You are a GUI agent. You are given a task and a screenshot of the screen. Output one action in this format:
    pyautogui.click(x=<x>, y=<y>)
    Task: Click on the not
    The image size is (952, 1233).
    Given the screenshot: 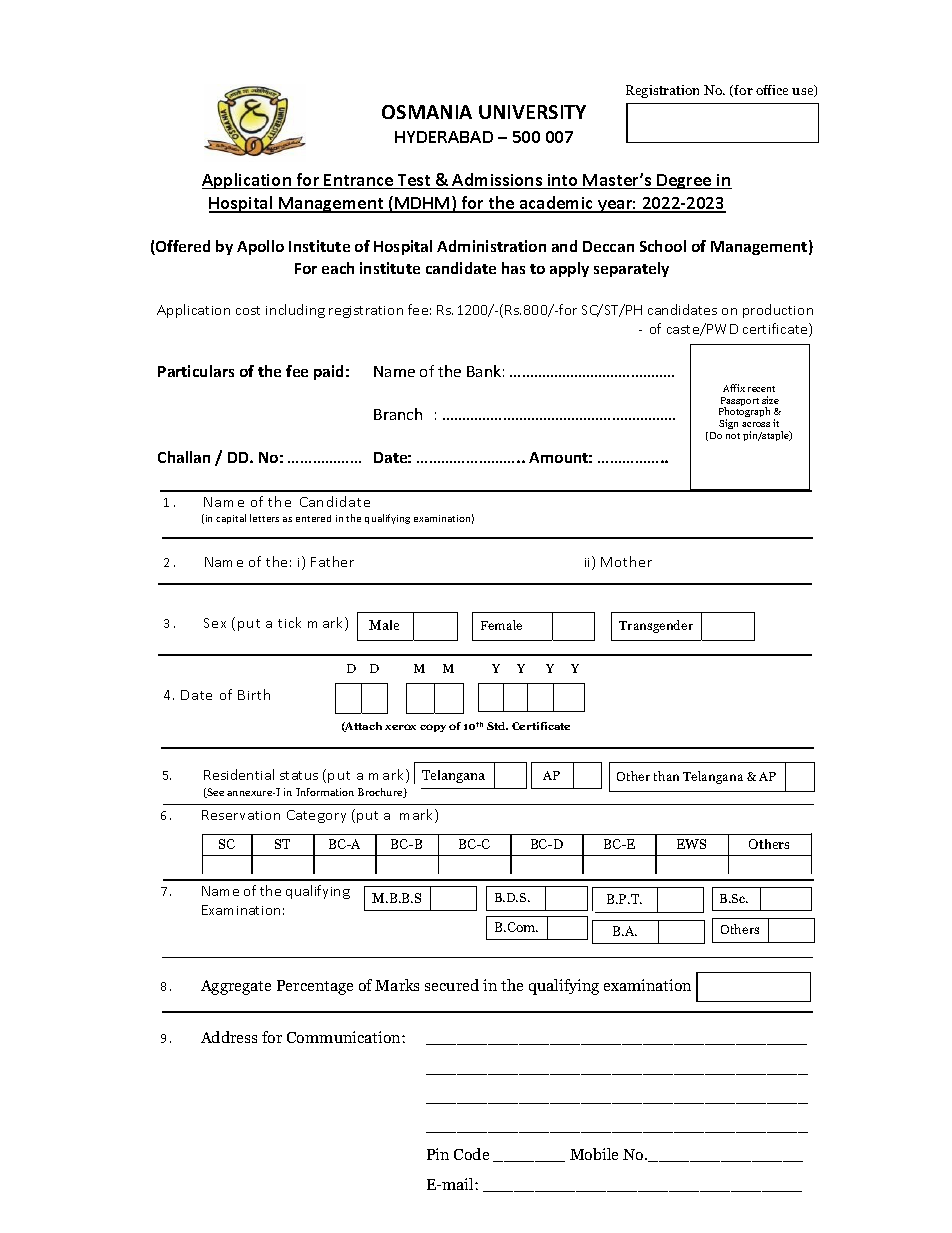 What is the action you would take?
    pyautogui.click(x=733, y=436)
